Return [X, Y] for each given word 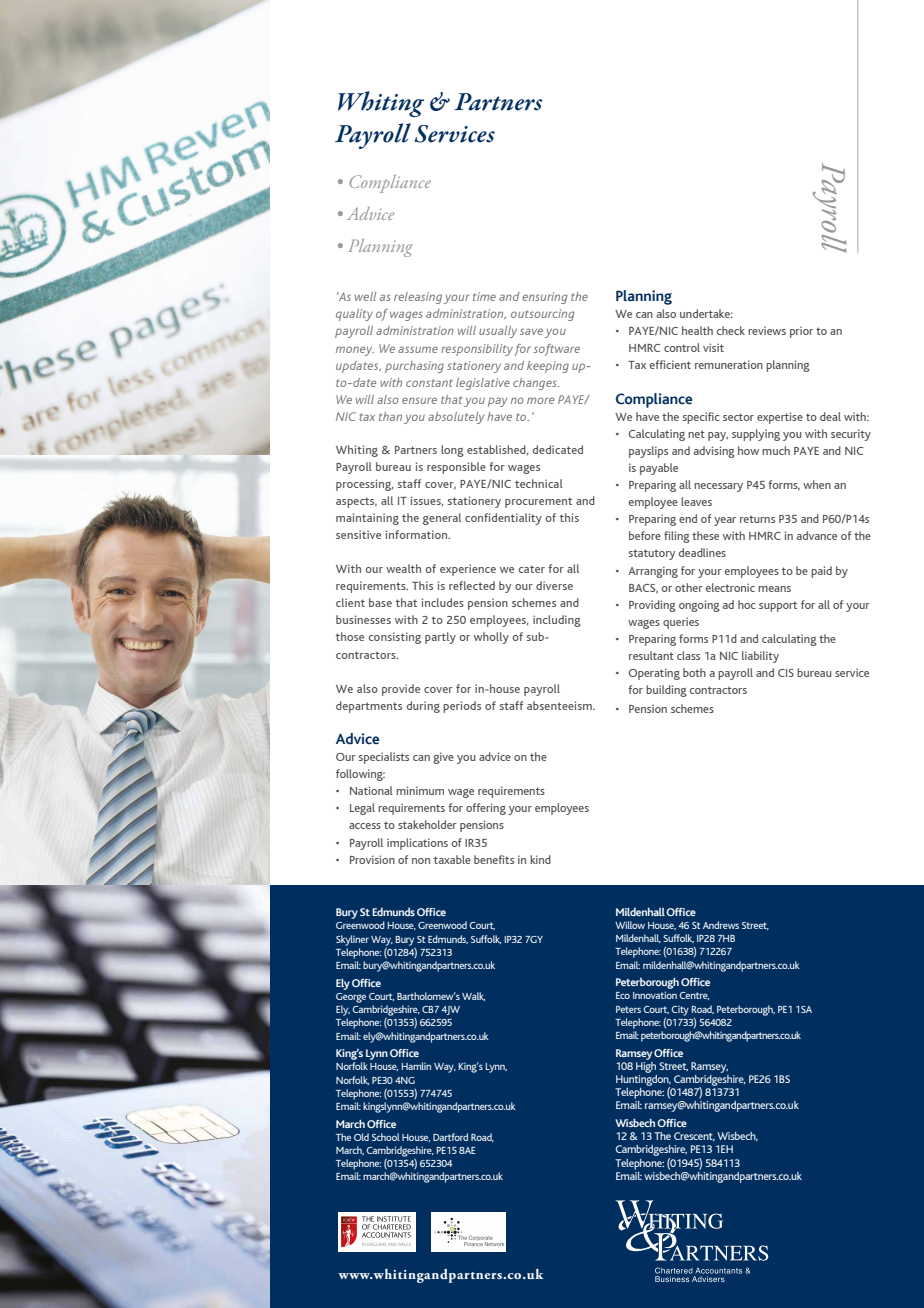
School [386, 1137]
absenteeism [560, 705]
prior [801, 332]
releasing [418, 298]
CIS [786, 673]
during [423, 707]
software [556, 350]
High [646, 1066]
